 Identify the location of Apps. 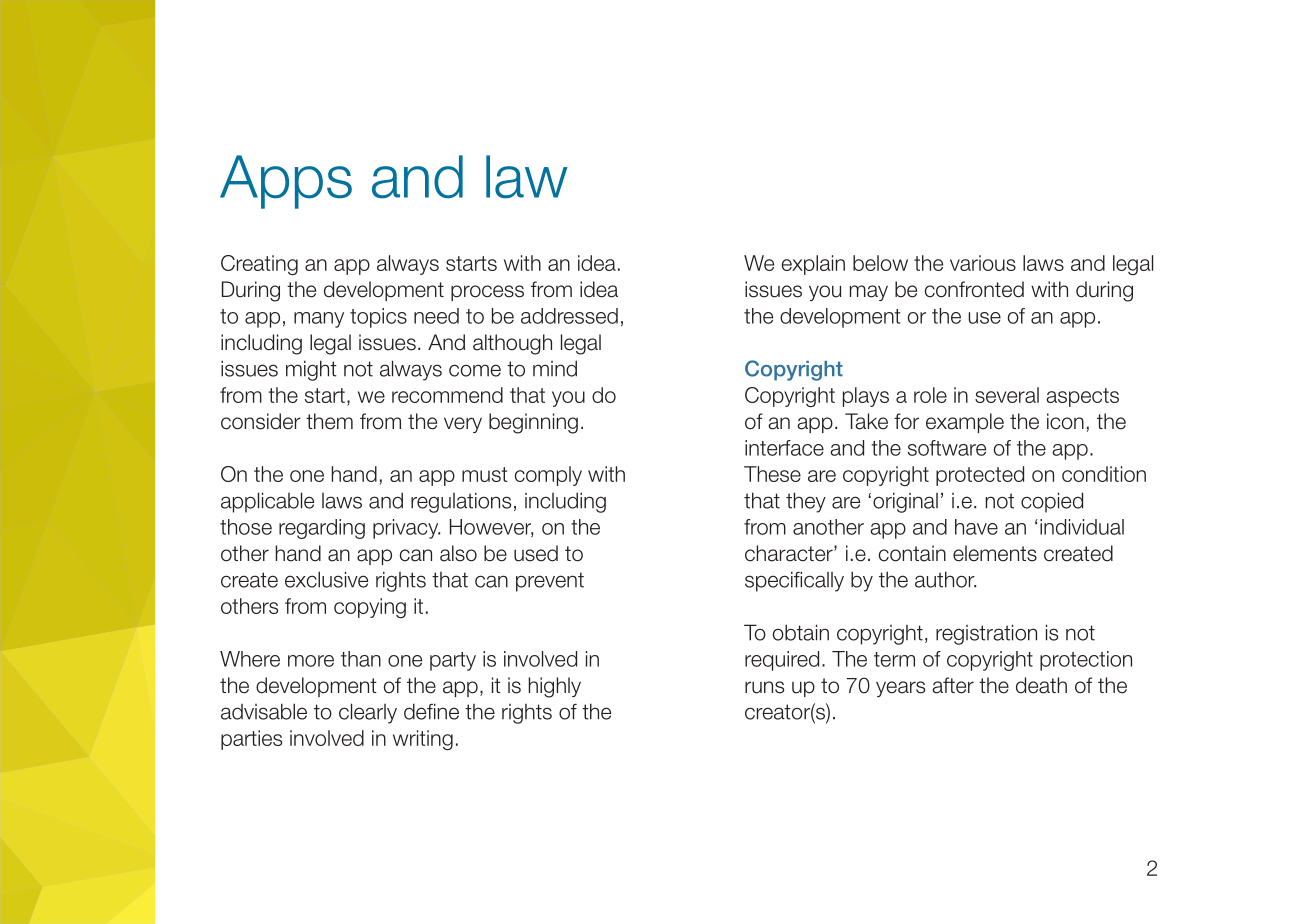
(286, 182).
